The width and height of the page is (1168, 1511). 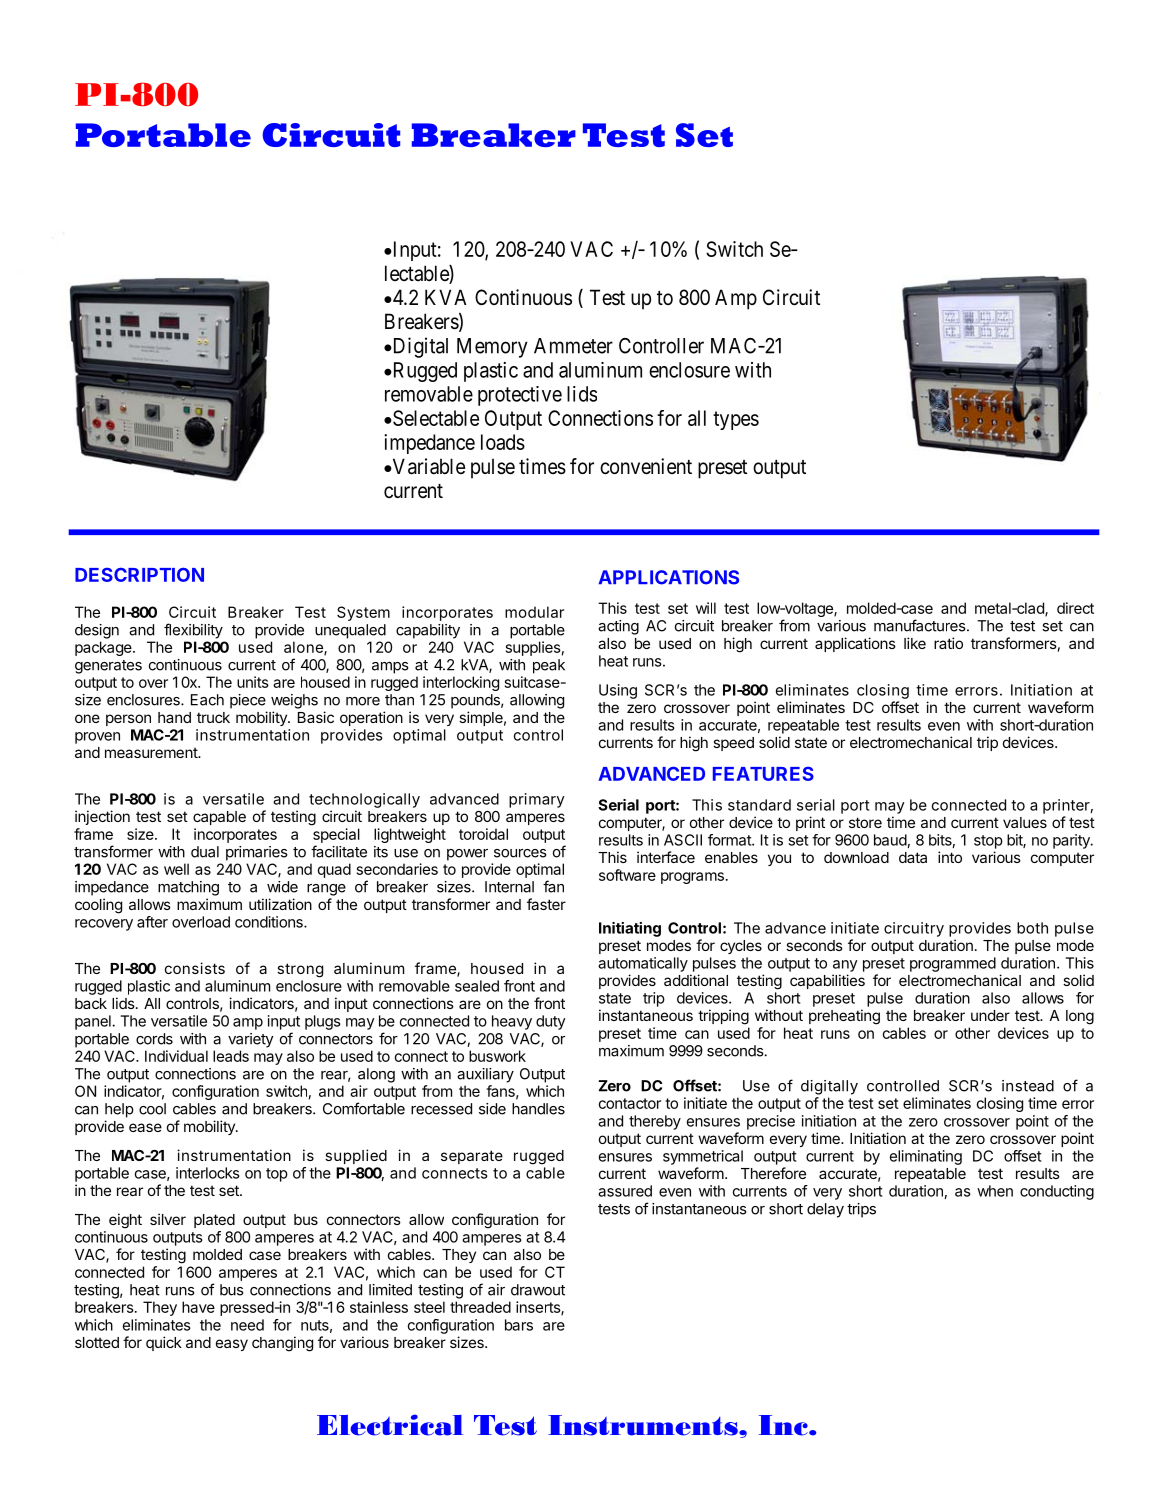 I want to click on software, so click(x=627, y=875).
